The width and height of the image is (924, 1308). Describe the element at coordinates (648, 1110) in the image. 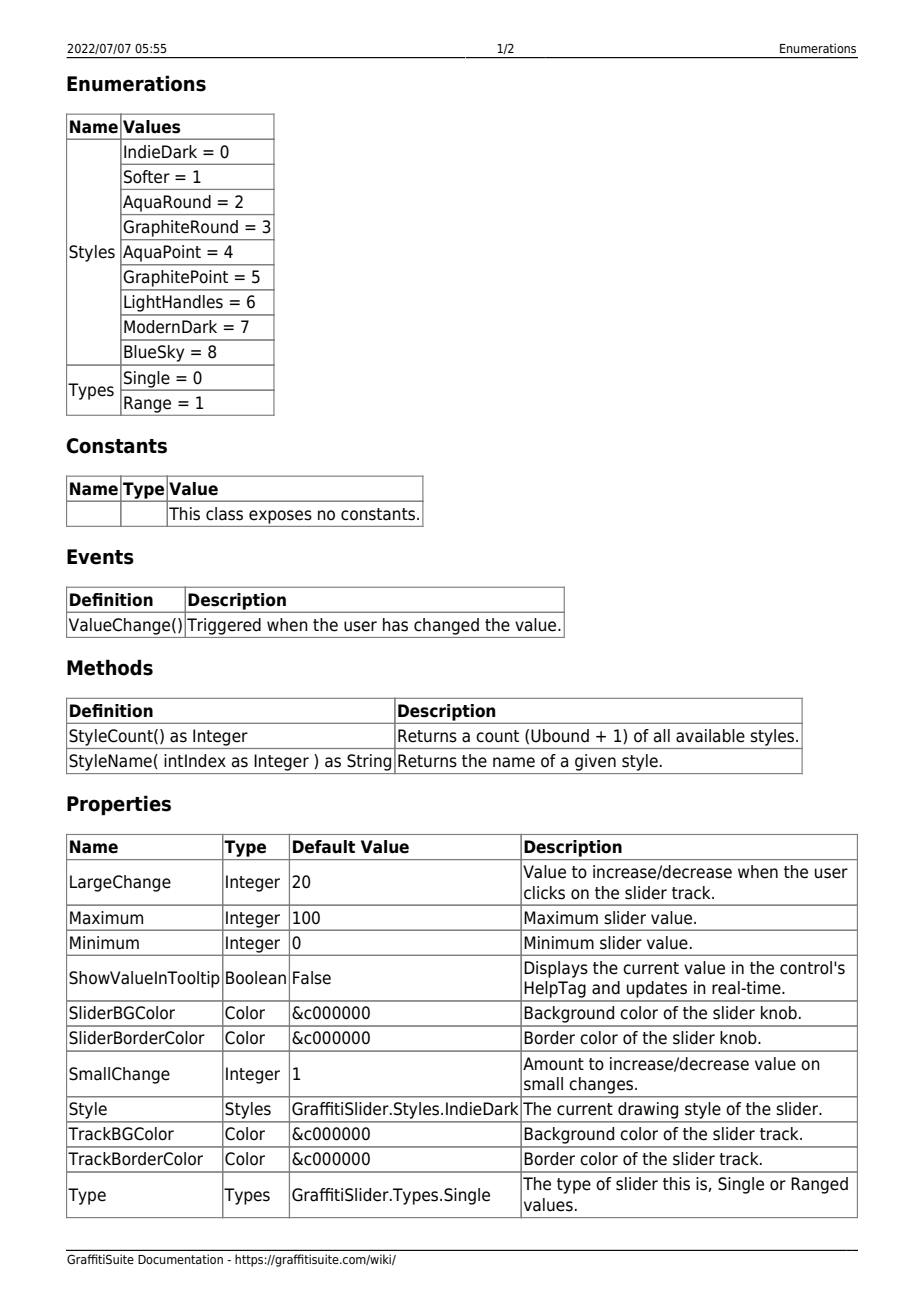

I see `drawing` at that location.
